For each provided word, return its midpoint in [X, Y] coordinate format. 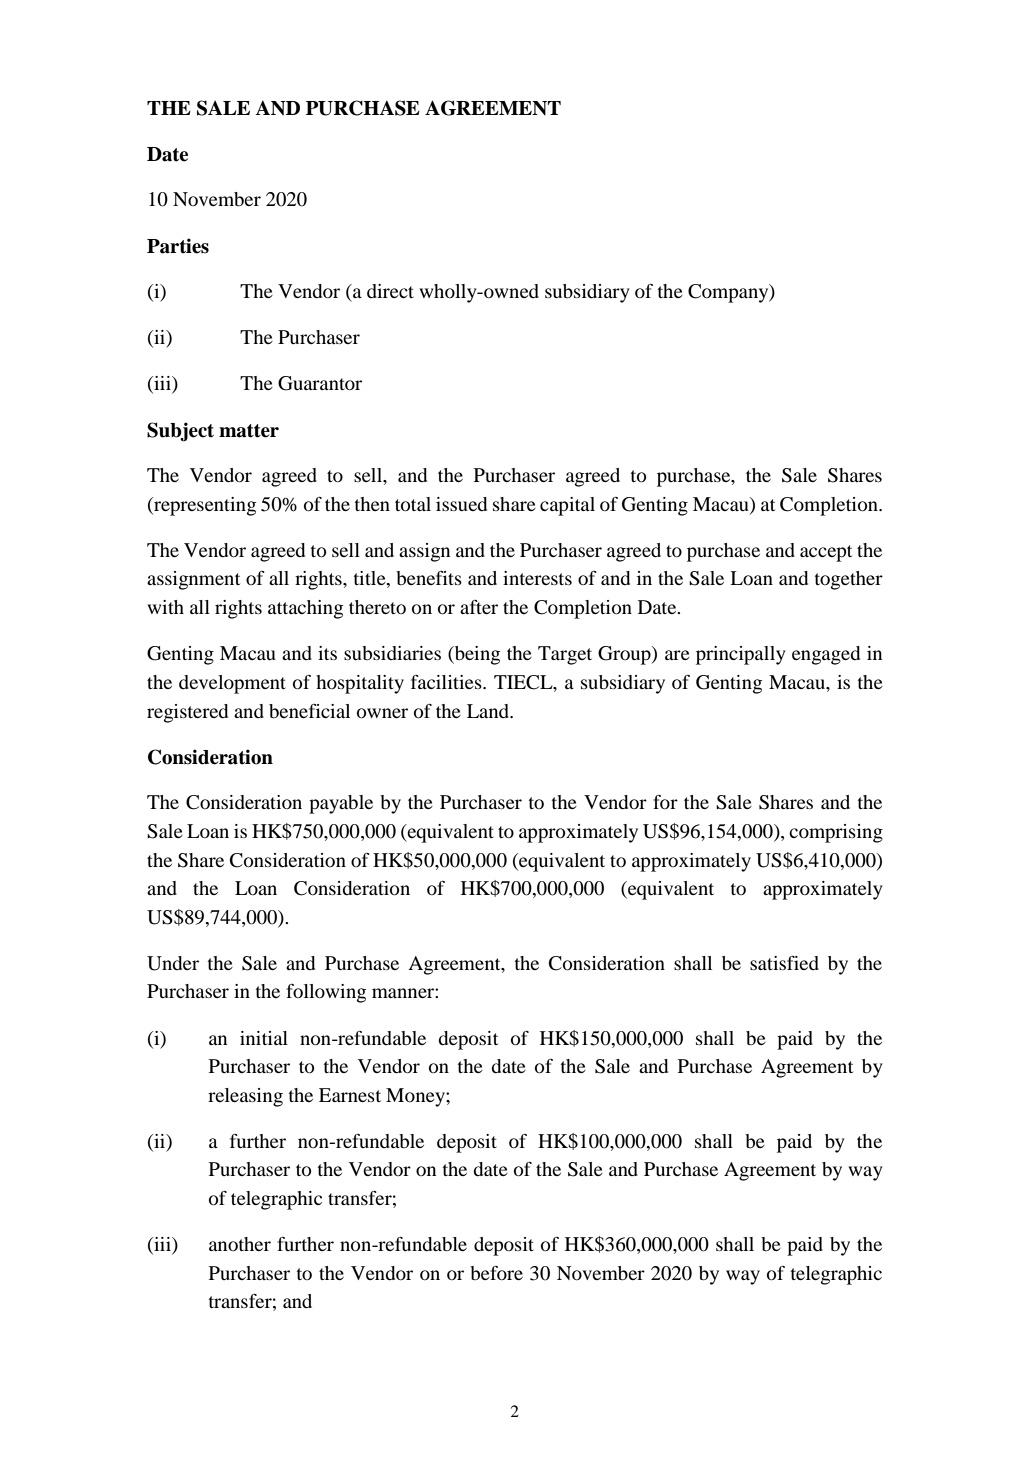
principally [741, 655]
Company [729, 293]
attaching [305, 609]
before [496, 1273]
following [326, 993]
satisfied [784, 963]
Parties [178, 246]
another [240, 1244]
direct [390, 291]
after [479, 607]
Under [173, 963]
